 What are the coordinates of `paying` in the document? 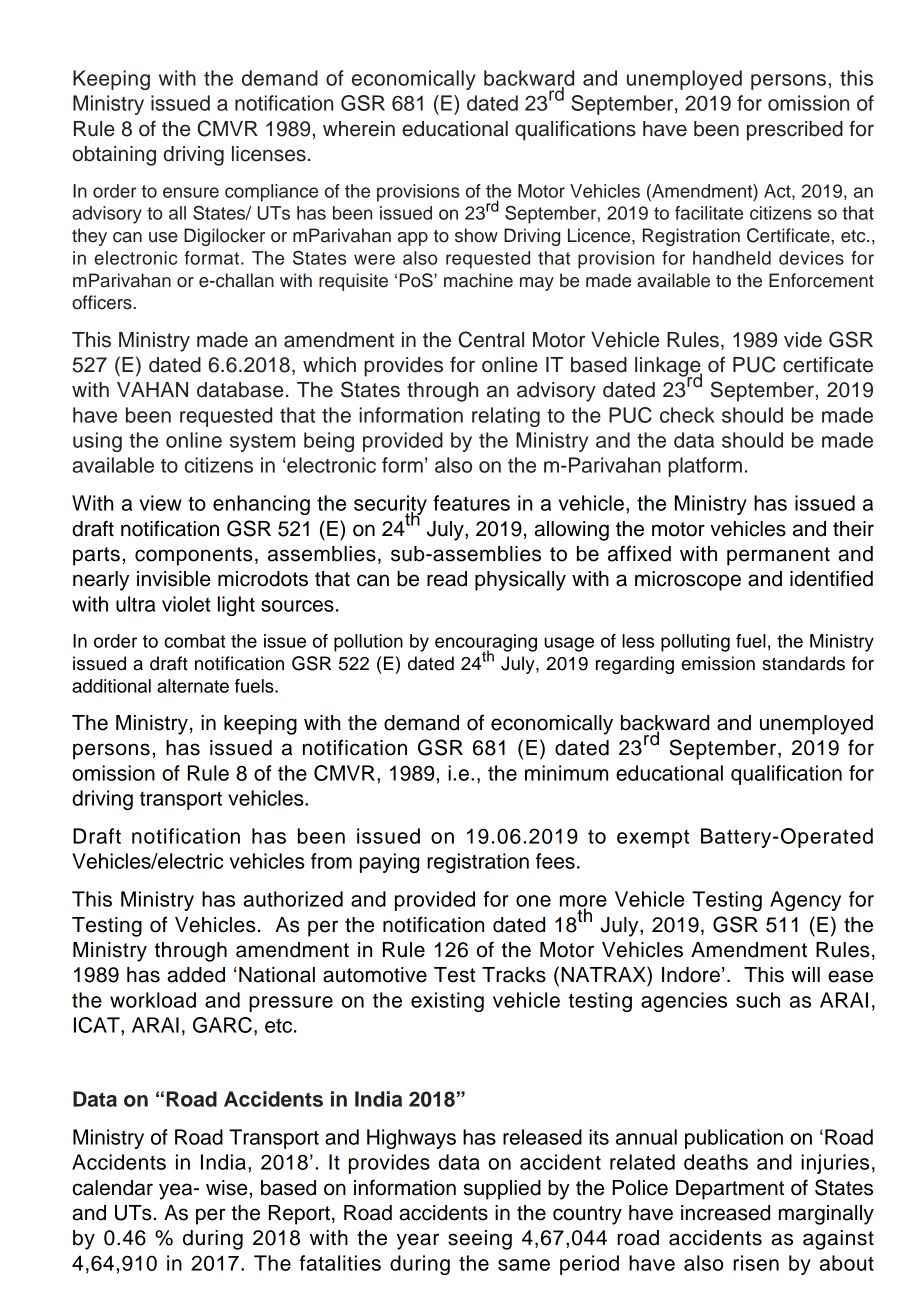 It's located at (389, 863).
